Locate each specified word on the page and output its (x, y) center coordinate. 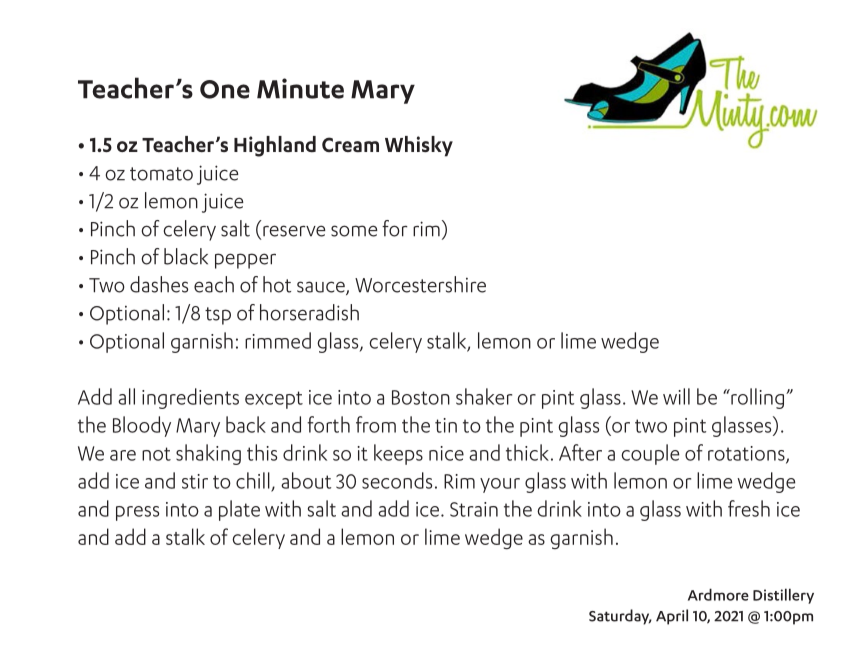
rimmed (278, 340)
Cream (350, 144)
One (225, 89)
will (676, 396)
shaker (484, 396)
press (137, 513)
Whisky (419, 146)
